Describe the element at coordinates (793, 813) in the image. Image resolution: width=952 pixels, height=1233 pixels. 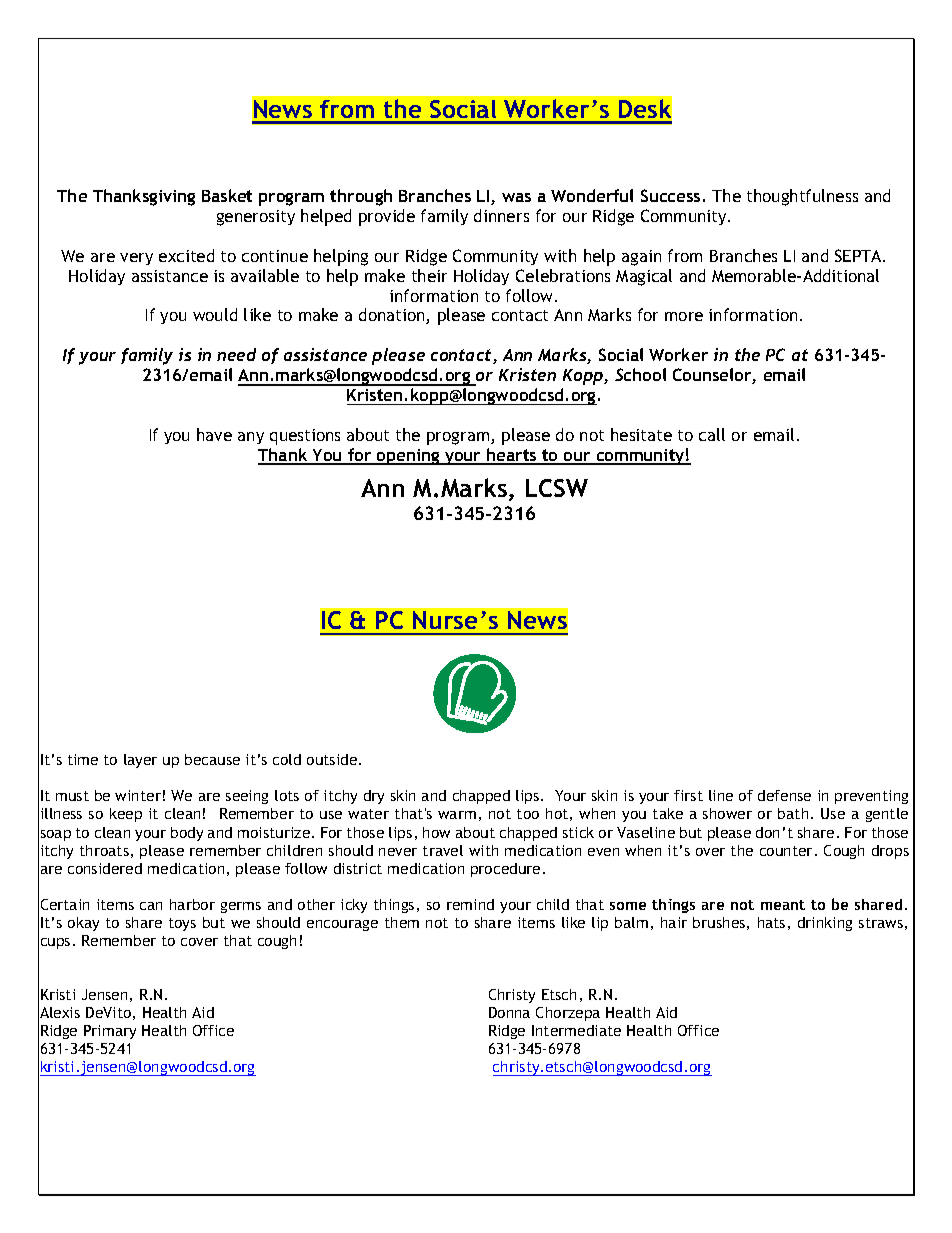
I see `bath` at that location.
